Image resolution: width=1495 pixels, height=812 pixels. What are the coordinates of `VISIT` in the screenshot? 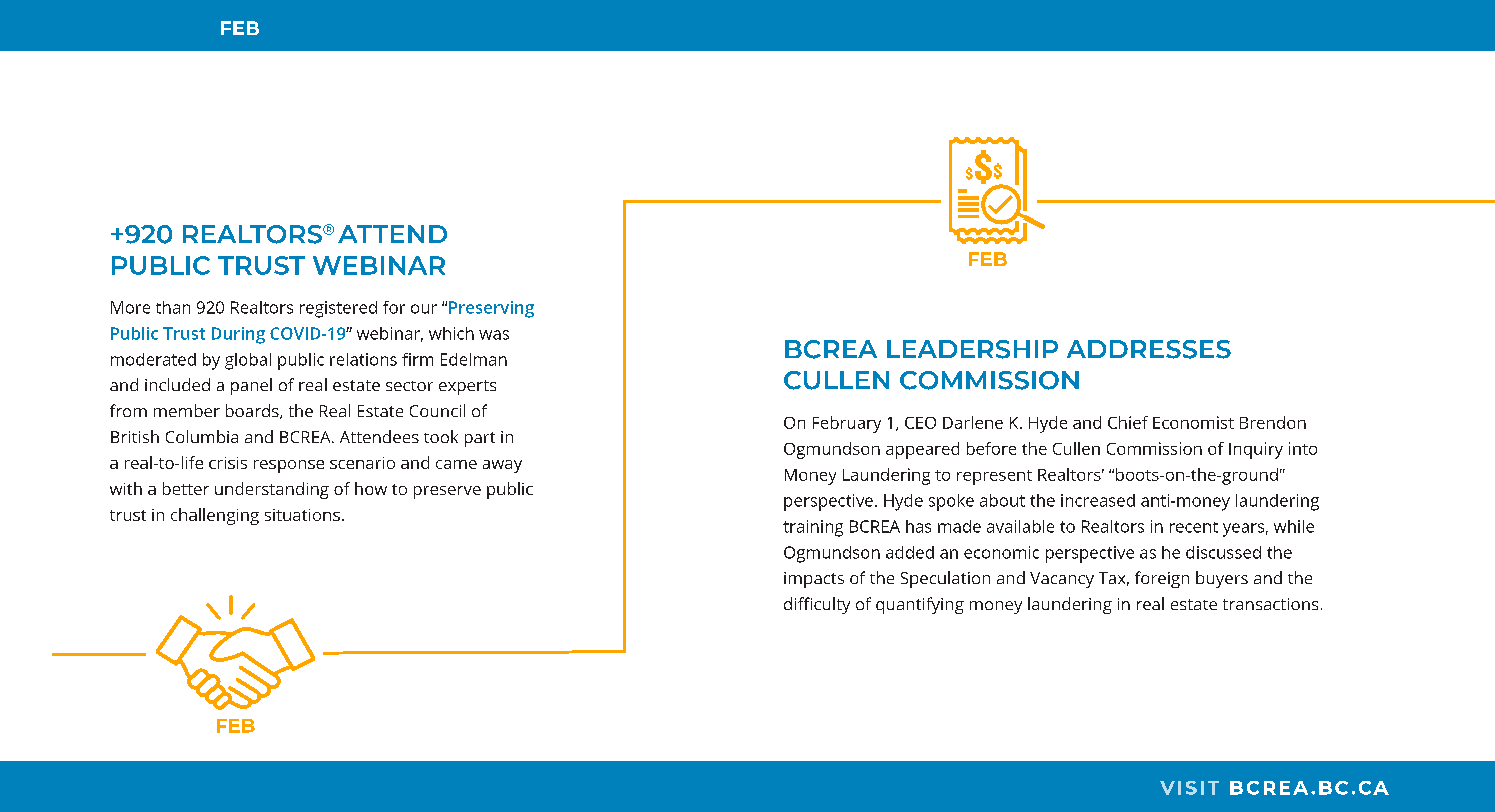 It's located at (1189, 788).
